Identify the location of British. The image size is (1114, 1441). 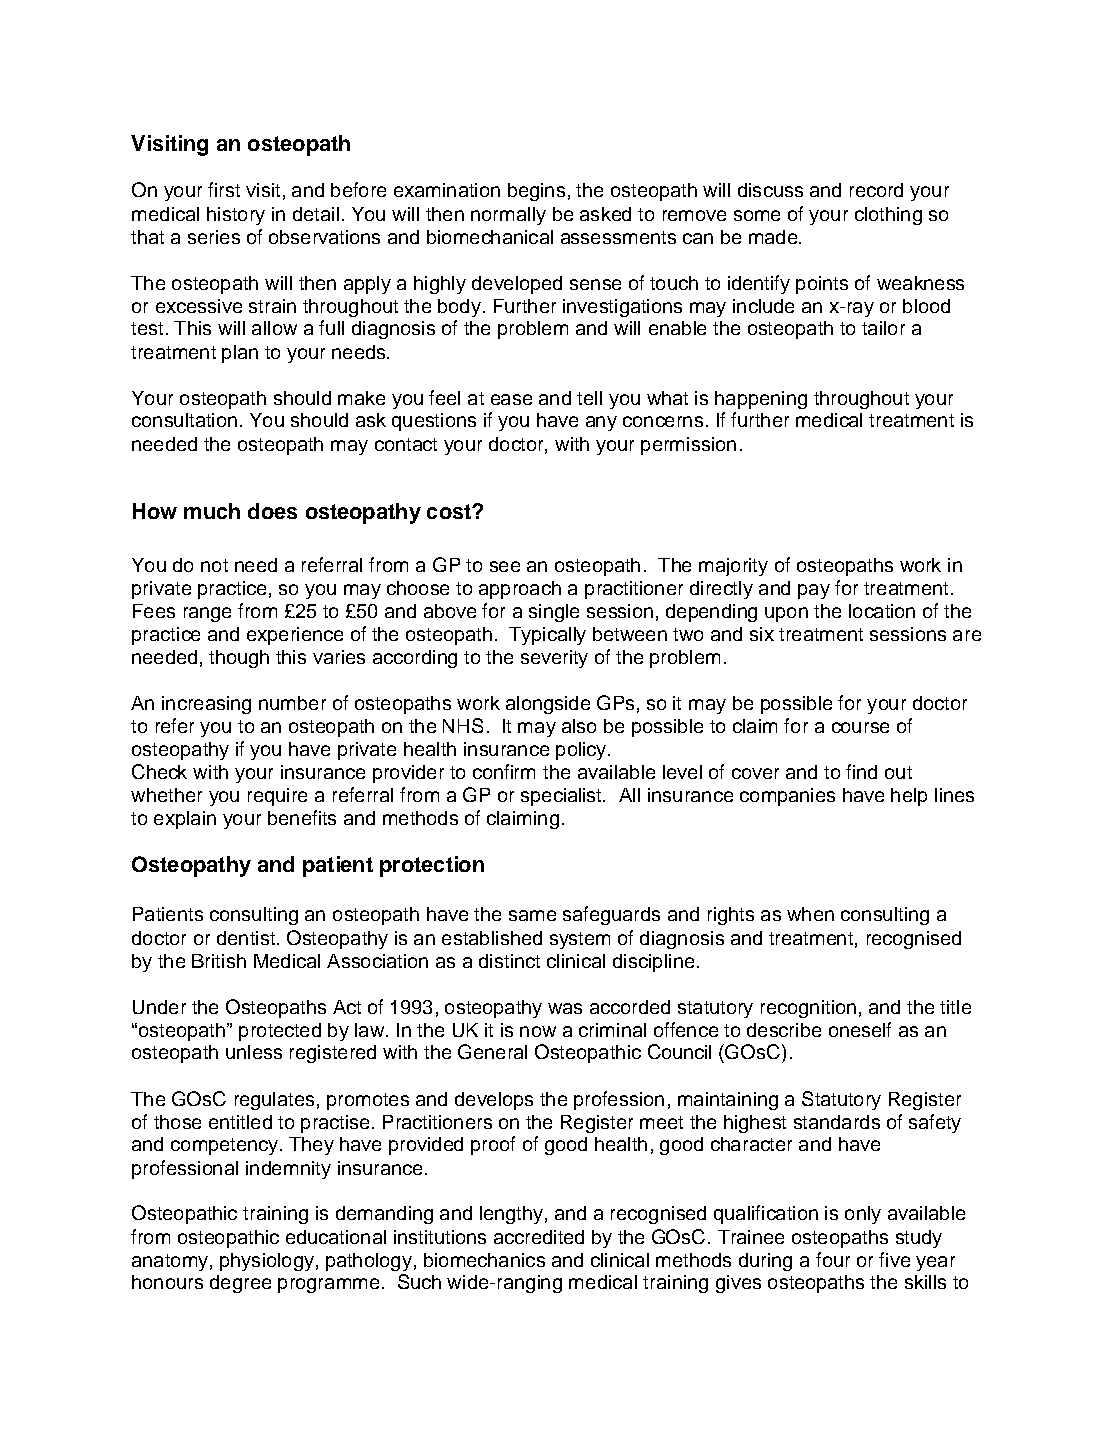
(219, 961).
